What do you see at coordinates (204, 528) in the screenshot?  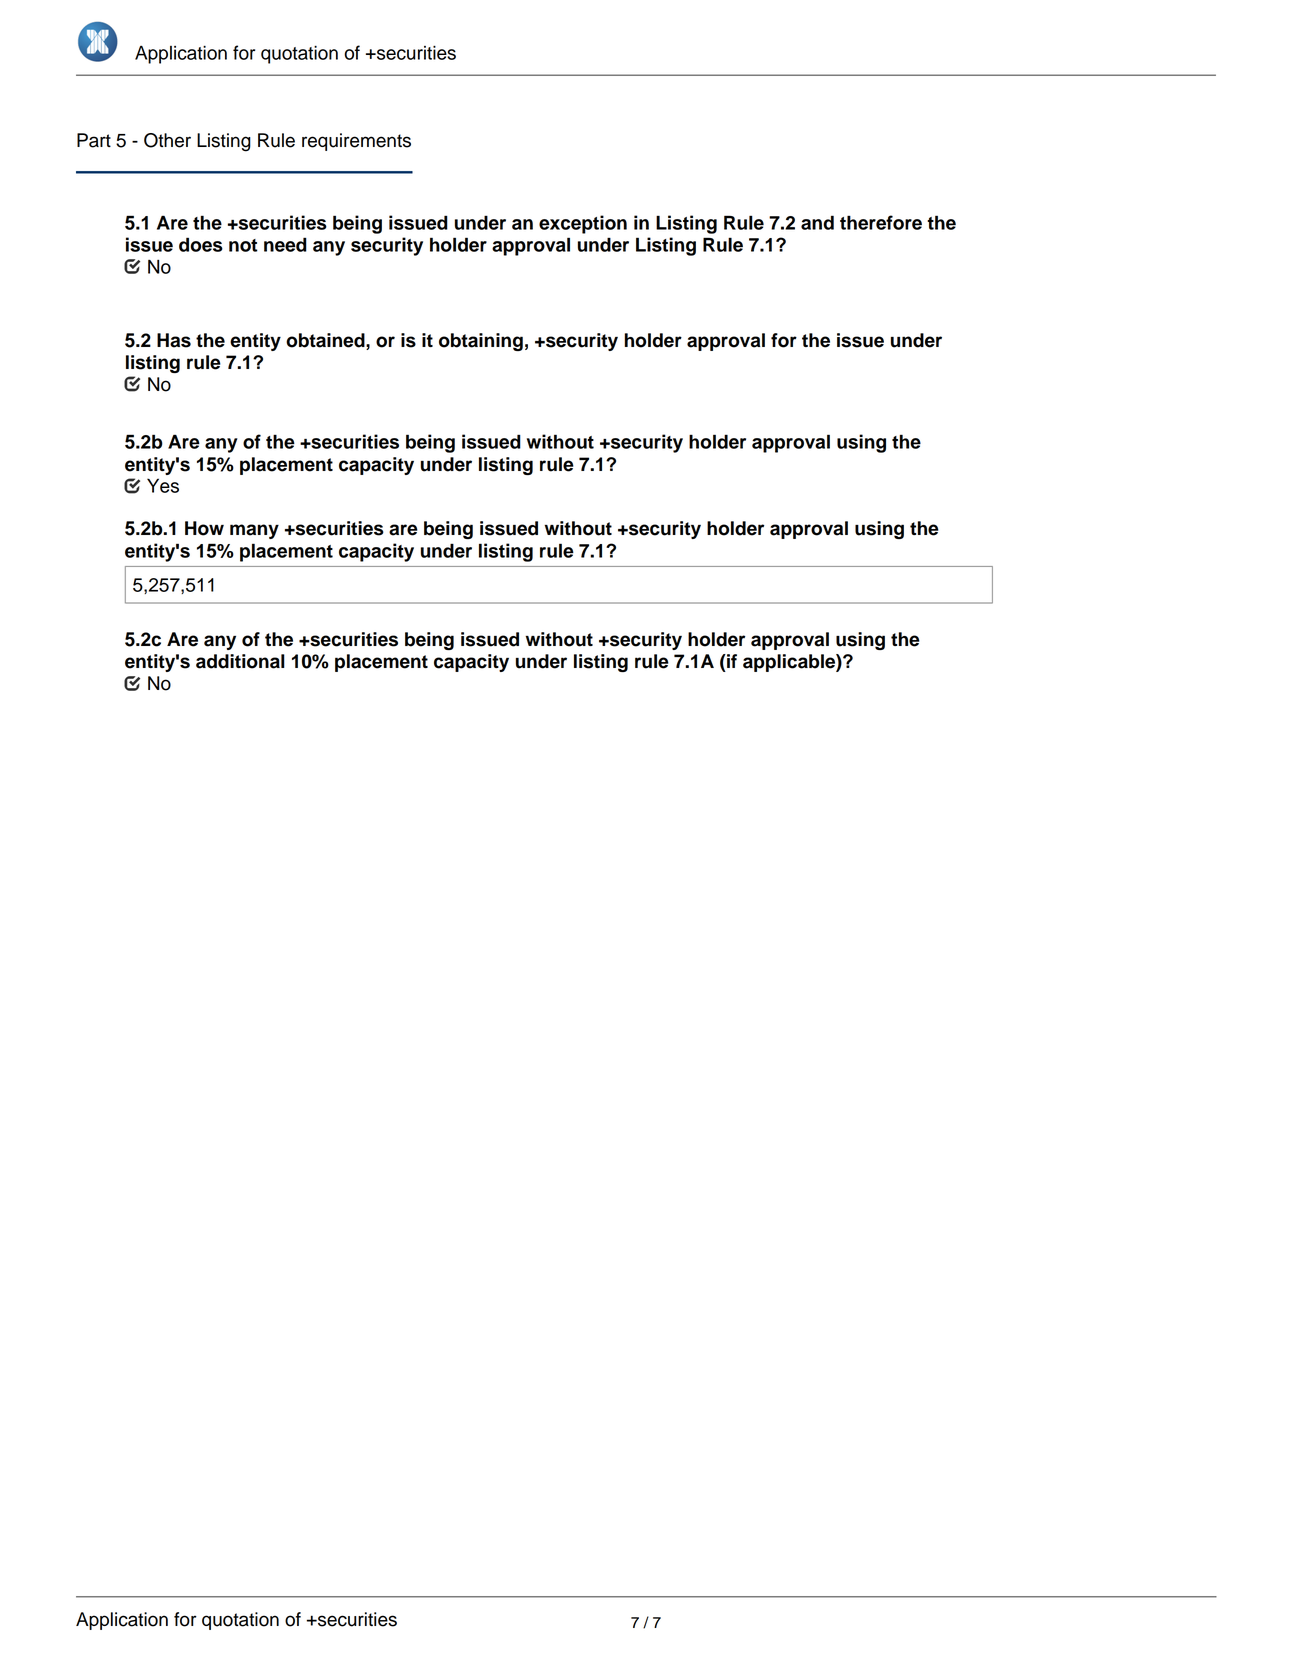 I see `How` at bounding box center [204, 528].
